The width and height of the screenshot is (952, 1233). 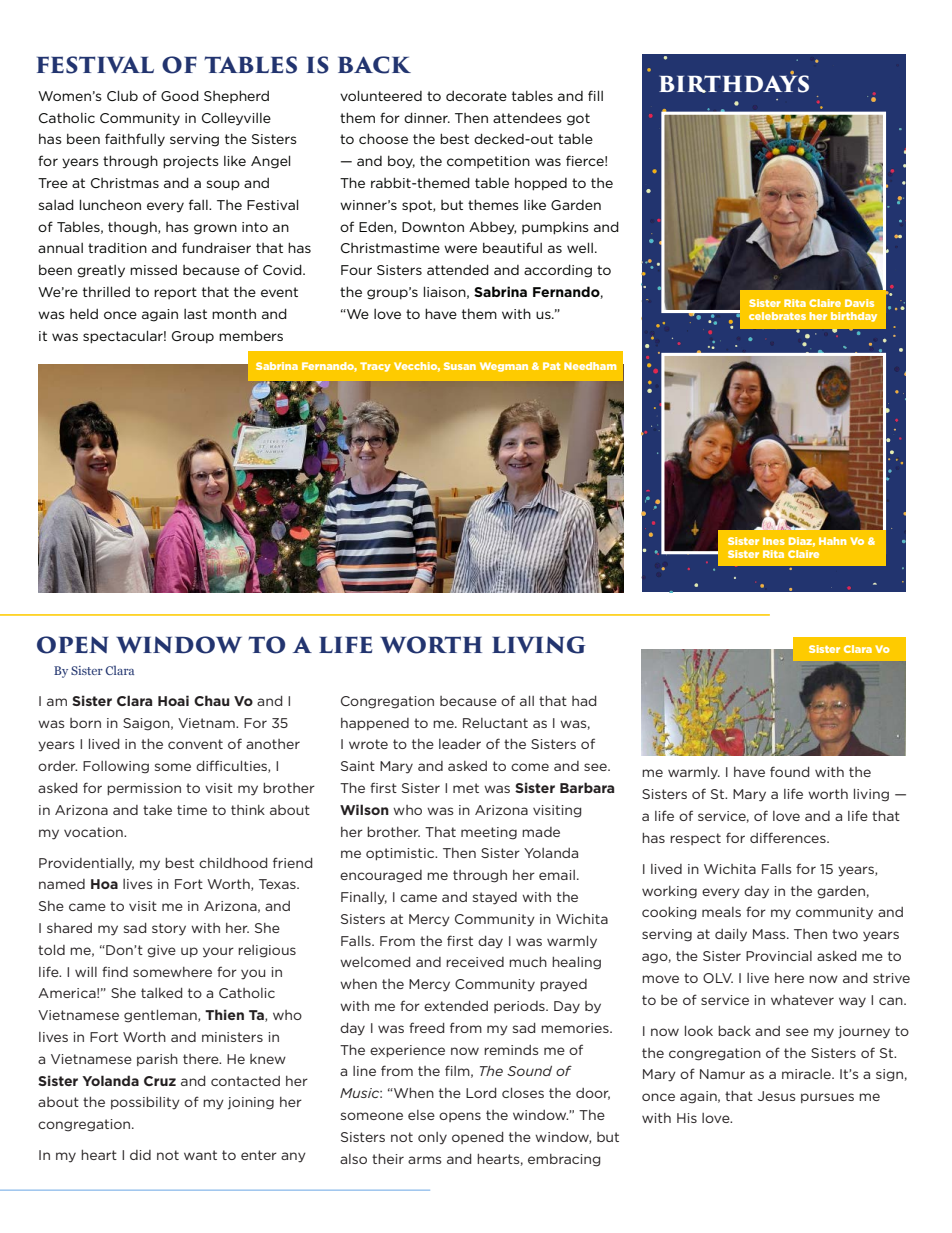 I want to click on faithfully, so click(x=135, y=140).
